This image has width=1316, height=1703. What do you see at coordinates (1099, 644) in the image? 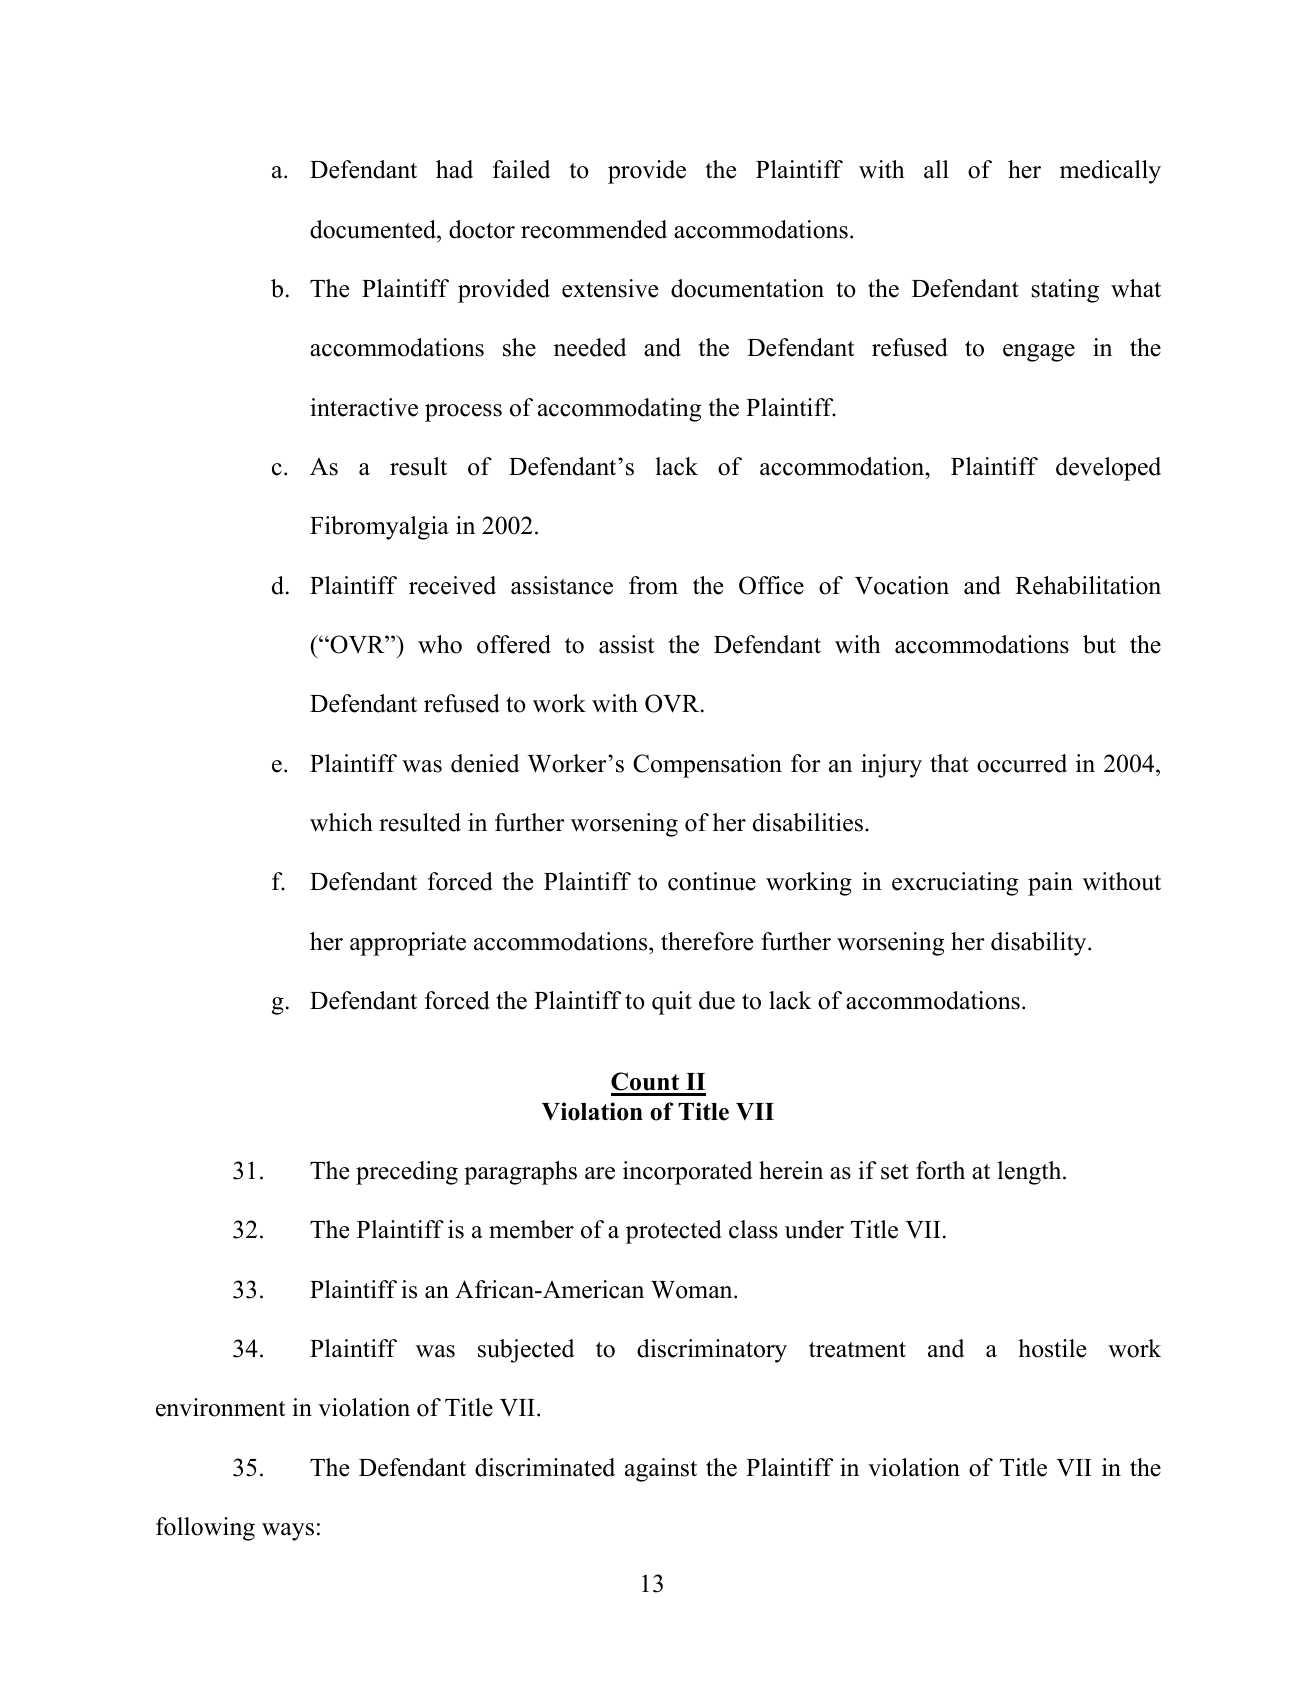
I see `but` at bounding box center [1099, 644].
